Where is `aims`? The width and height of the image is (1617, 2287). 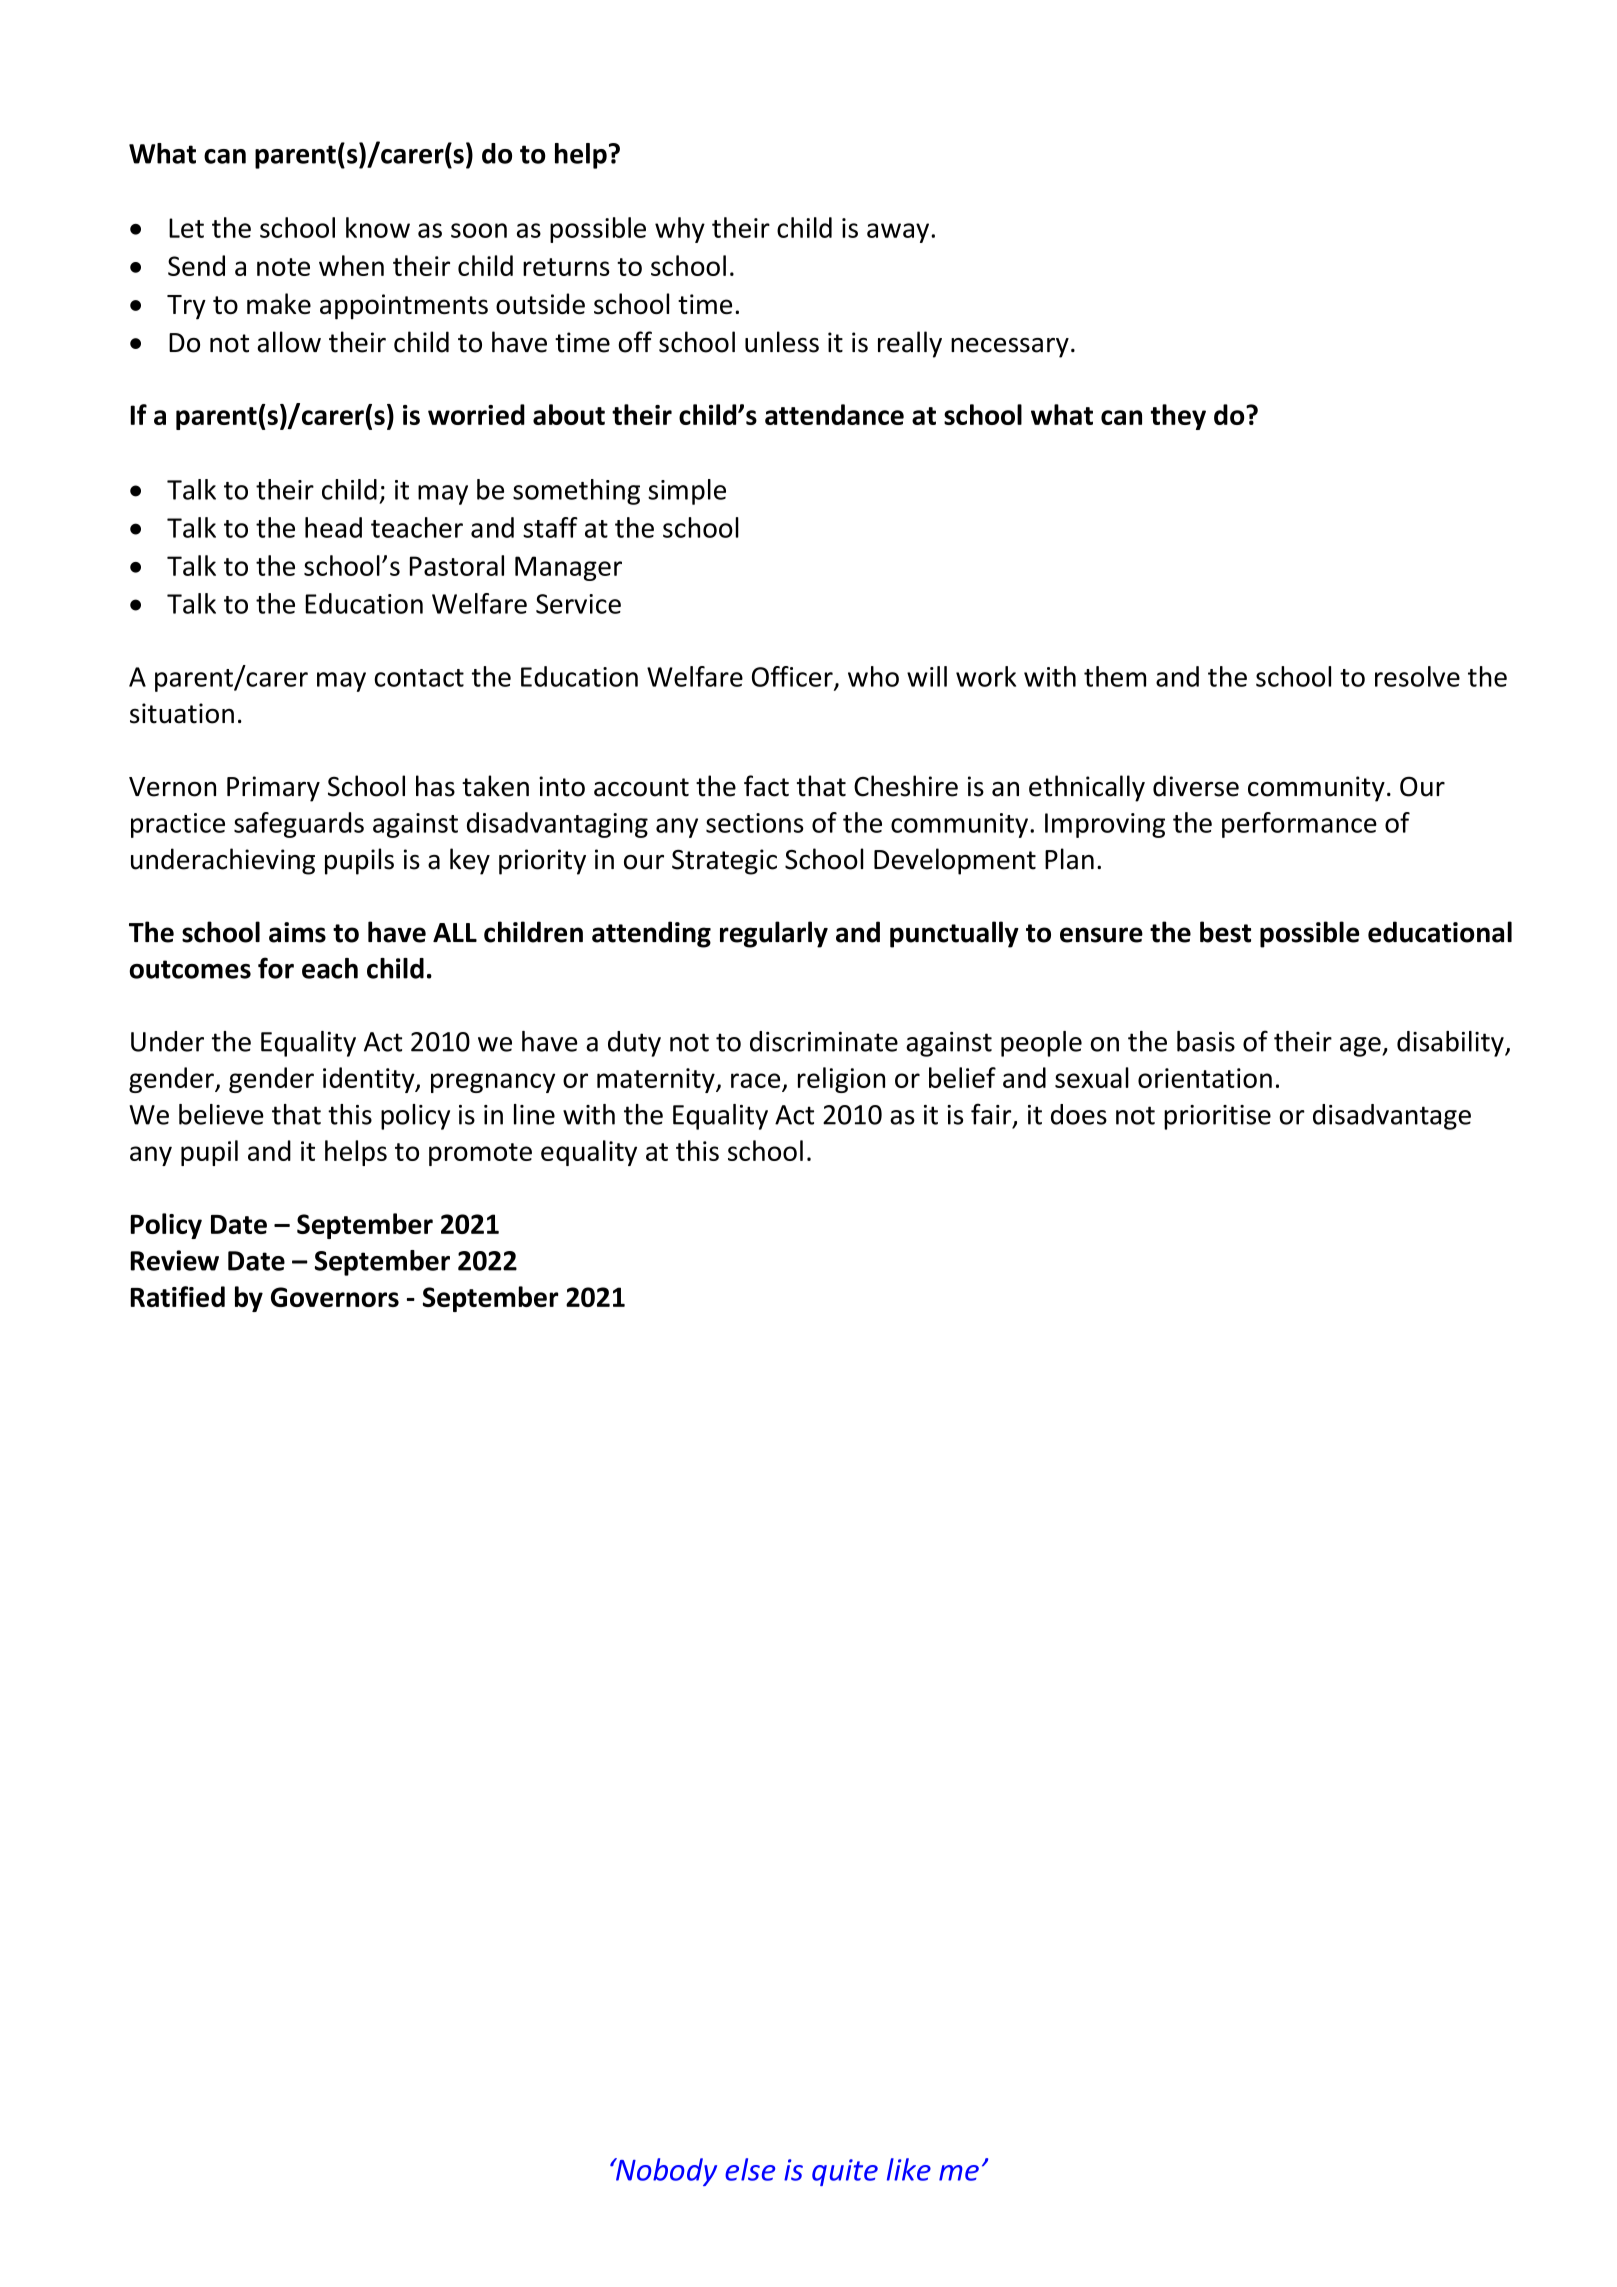
aims is located at coordinates (297, 932).
